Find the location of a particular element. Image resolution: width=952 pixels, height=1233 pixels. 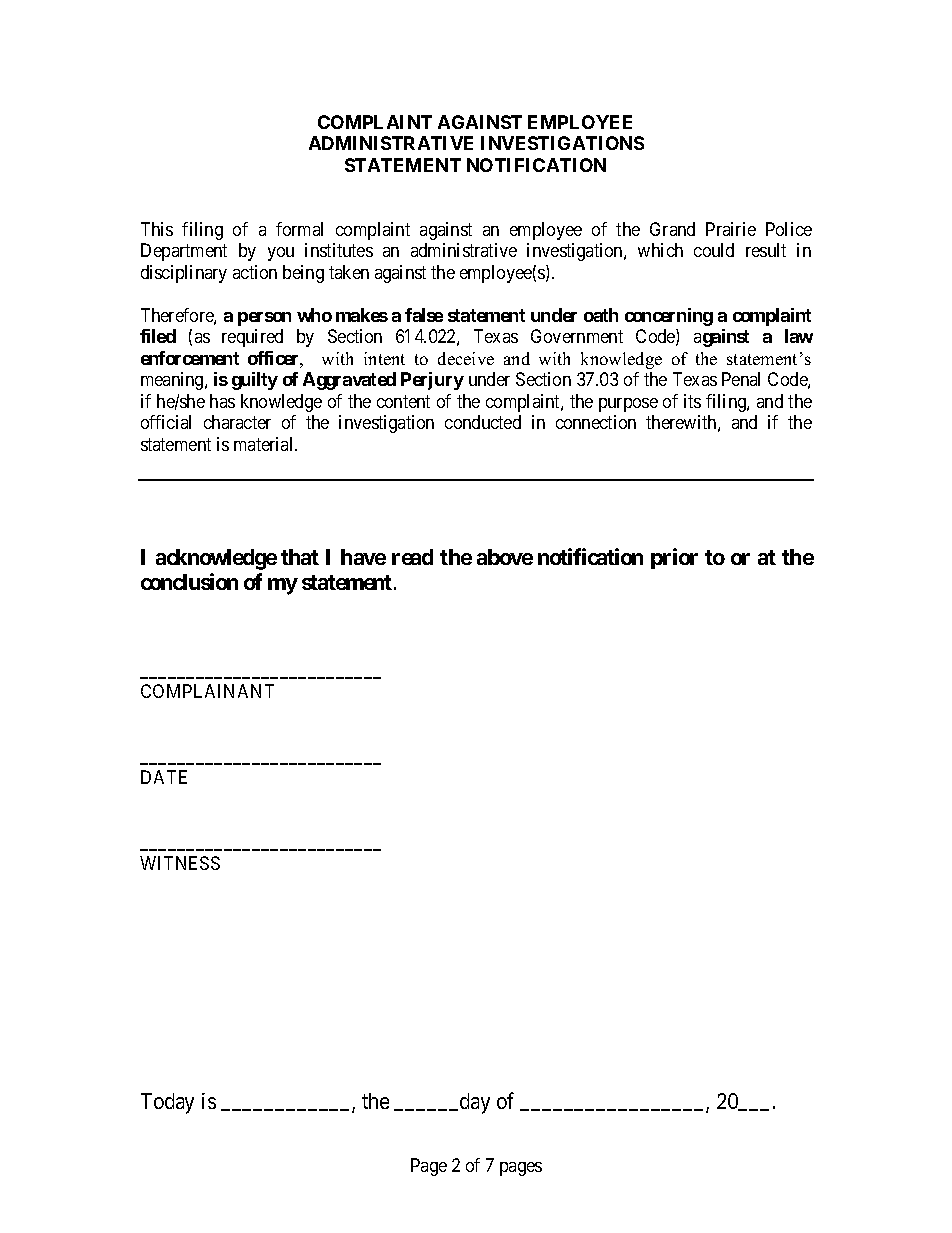

could is located at coordinates (714, 250).
